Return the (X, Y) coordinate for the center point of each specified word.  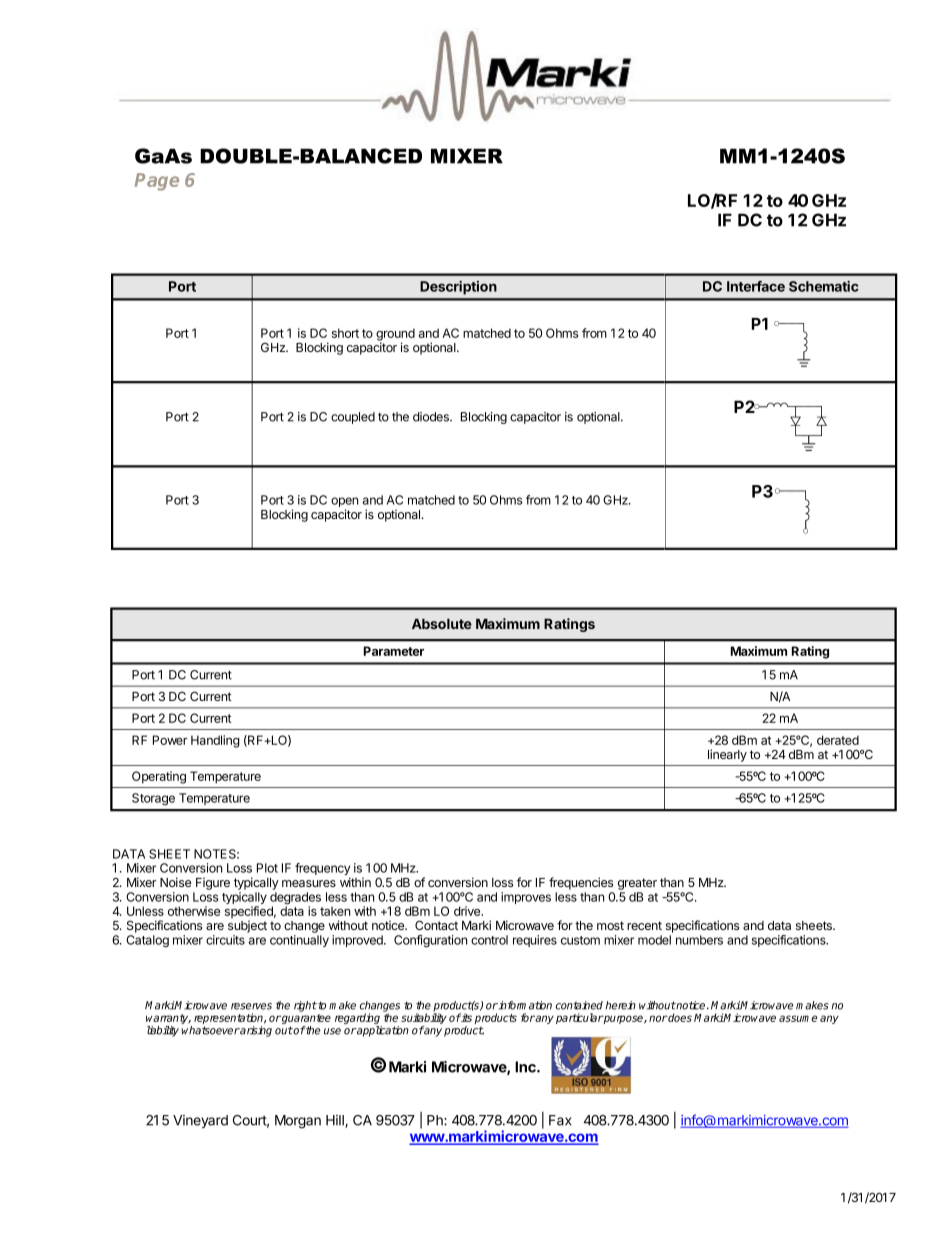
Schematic (824, 286)
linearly (727, 755)
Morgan (298, 1122)
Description (458, 288)
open (344, 503)
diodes (432, 417)
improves (526, 898)
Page (157, 182)
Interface (756, 286)
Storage (153, 799)
